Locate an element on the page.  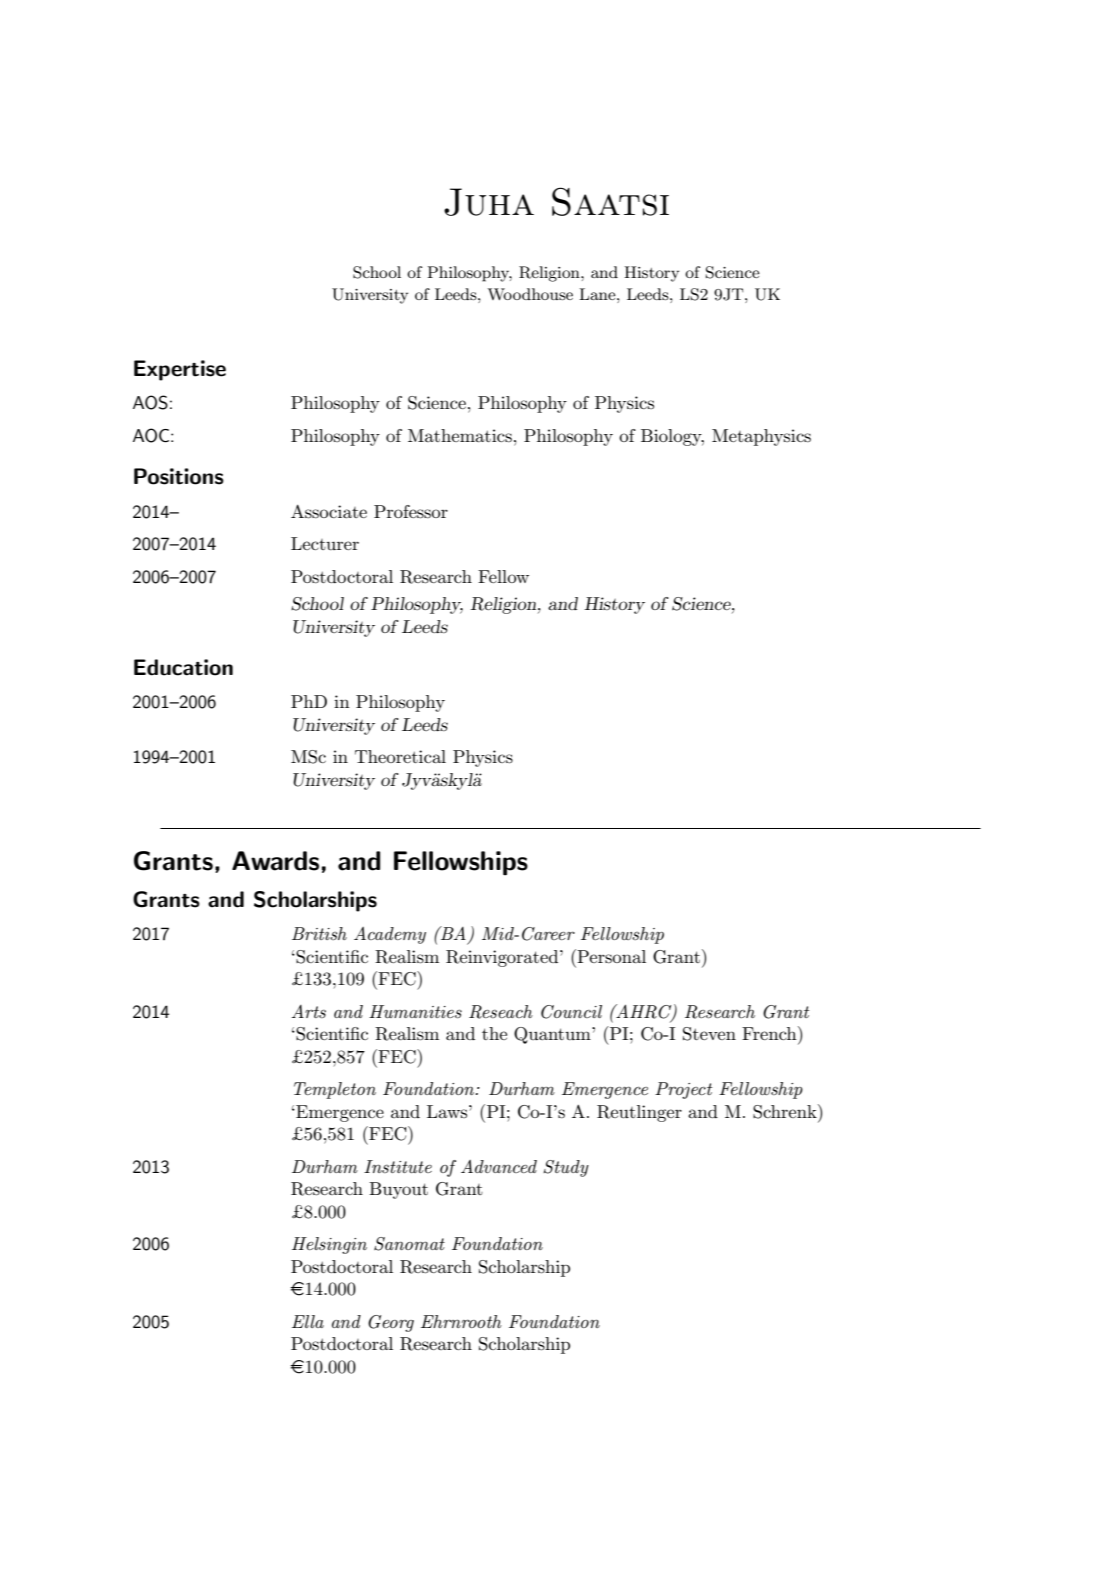
Personal is located at coordinates (611, 957).
